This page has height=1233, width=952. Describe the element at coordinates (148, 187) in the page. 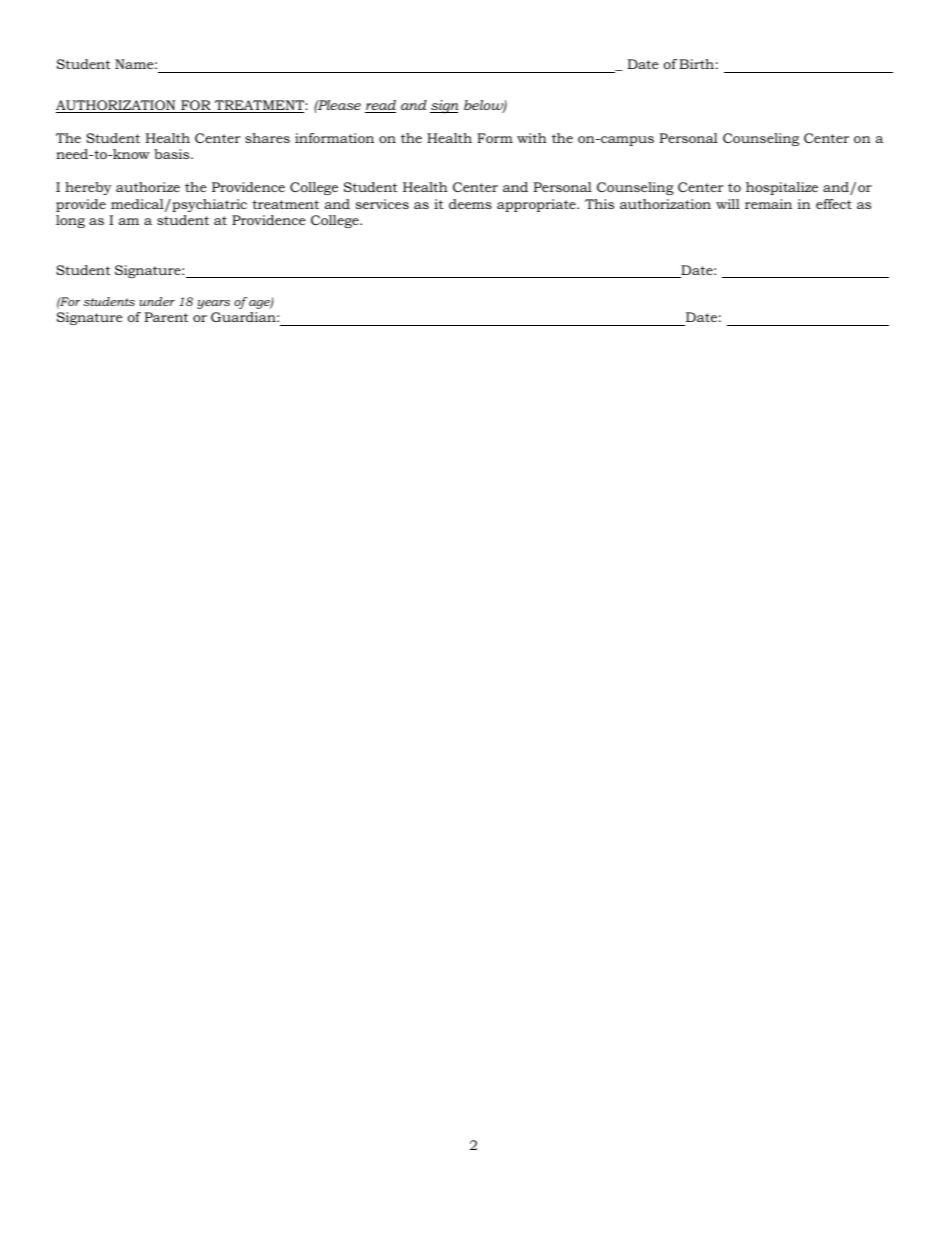

I see `authorize` at that location.
